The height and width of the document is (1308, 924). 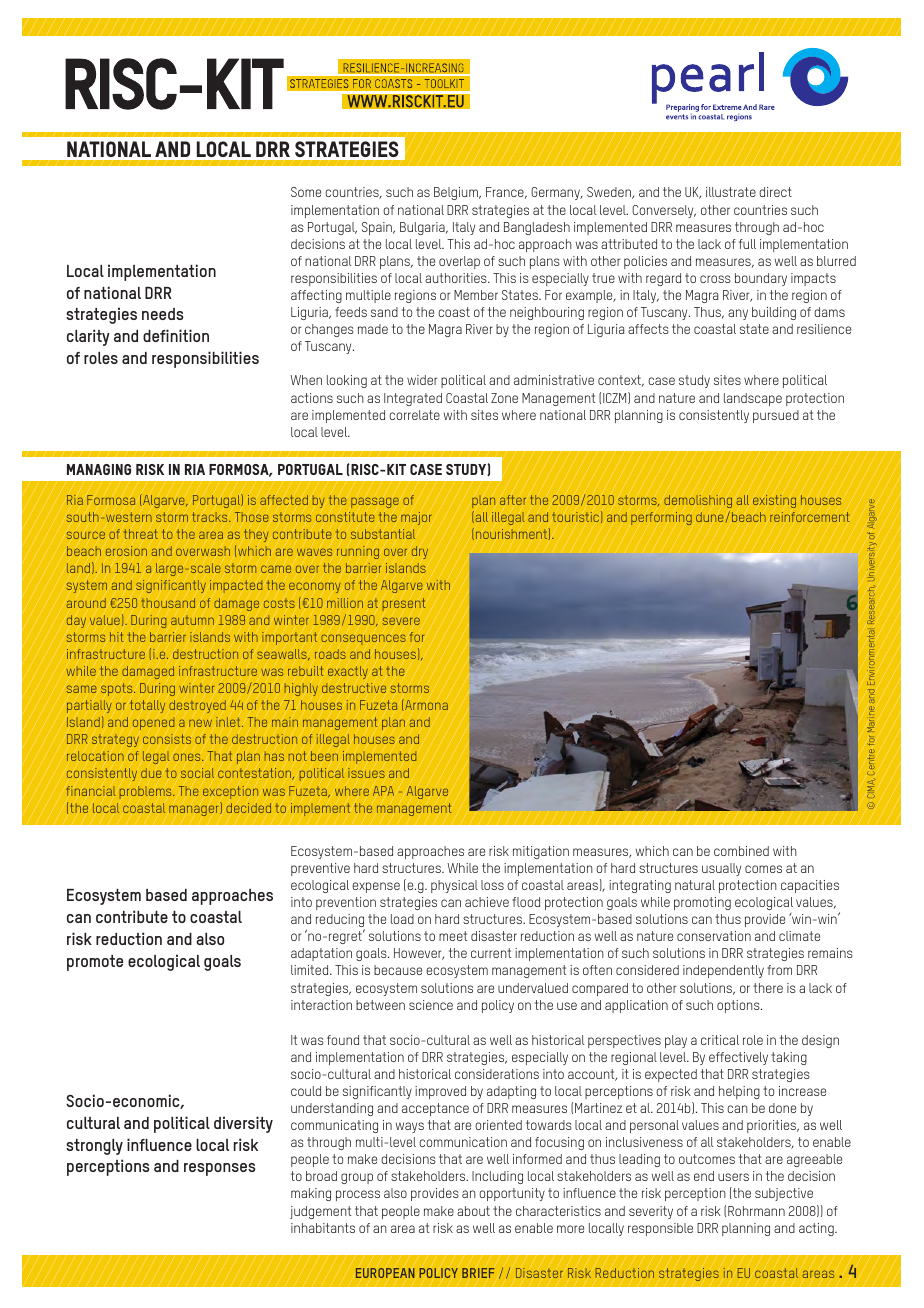 What do you see at coordinates (457, 278) in the document?
I see `authorities` at bounding box center [457, 278].
